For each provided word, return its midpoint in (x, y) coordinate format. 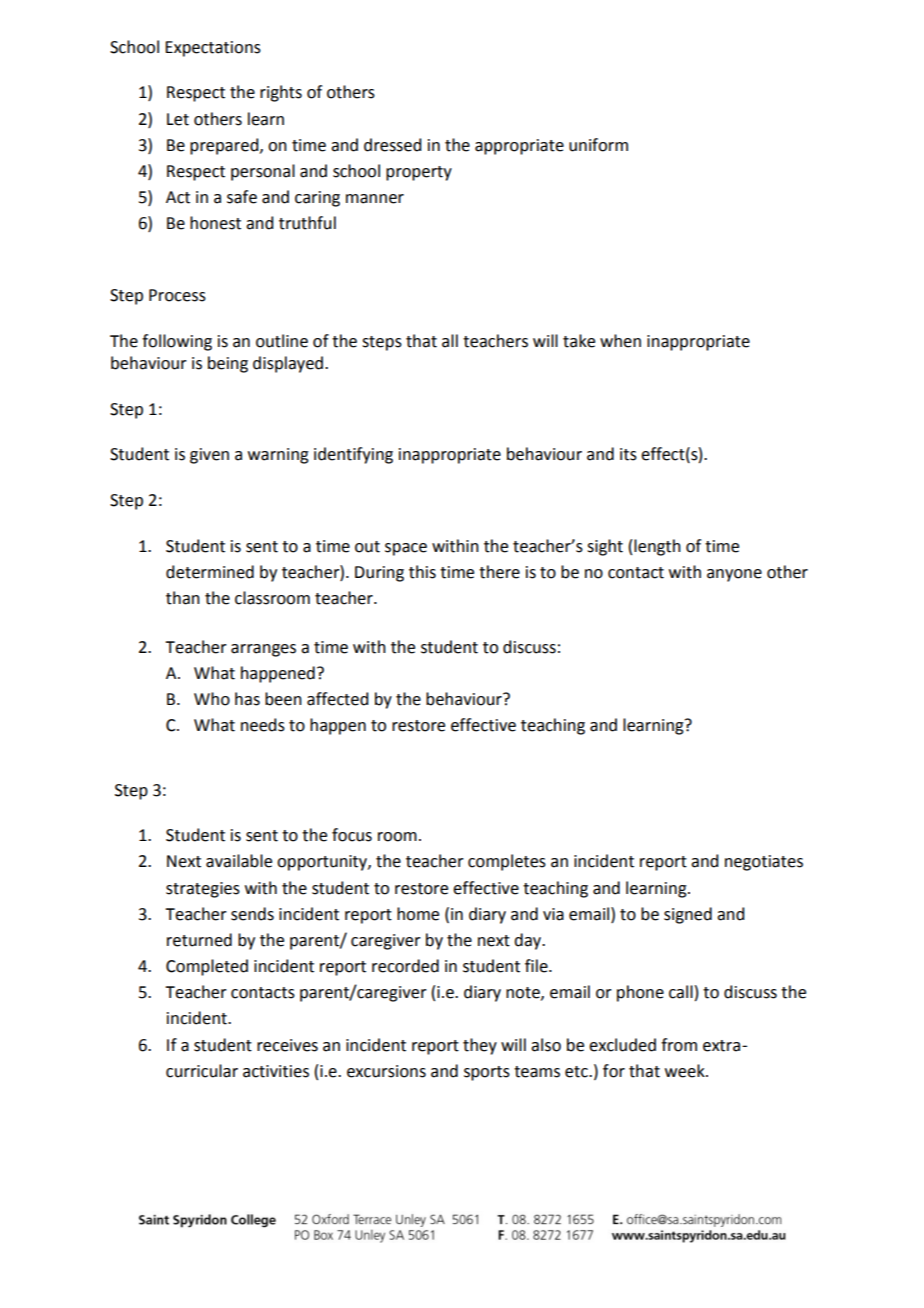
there (499, 572)
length (657, 547)
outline (282, 341)
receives (287, 1045)
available (239, 861)
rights (281, 93)
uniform (598, 145)
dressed (392, 145)
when (620, 341)
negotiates (764, 863)
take (579, 341)
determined (210, 572)
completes (507, 862)
